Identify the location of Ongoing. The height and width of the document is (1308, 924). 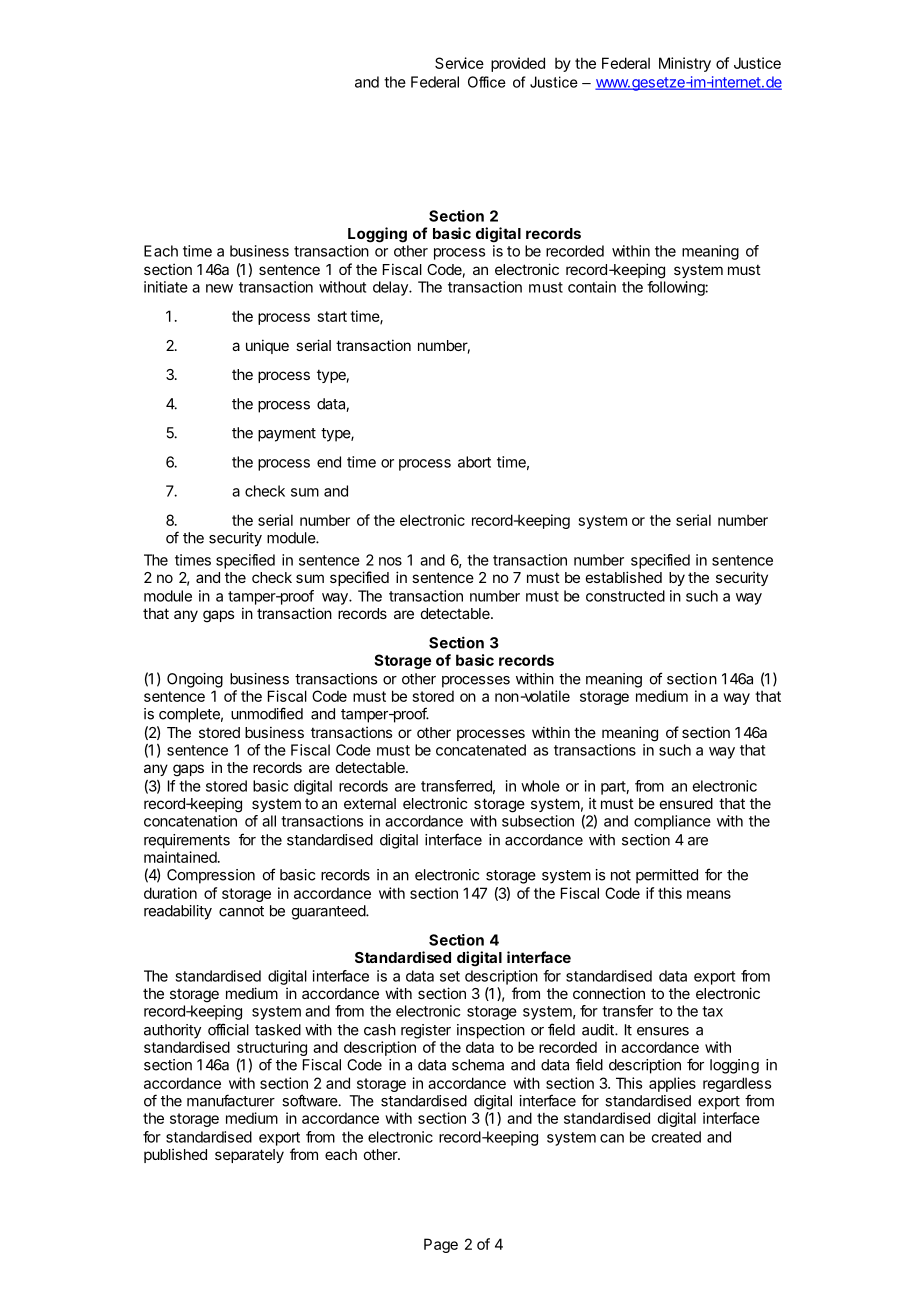
(195, 680).
